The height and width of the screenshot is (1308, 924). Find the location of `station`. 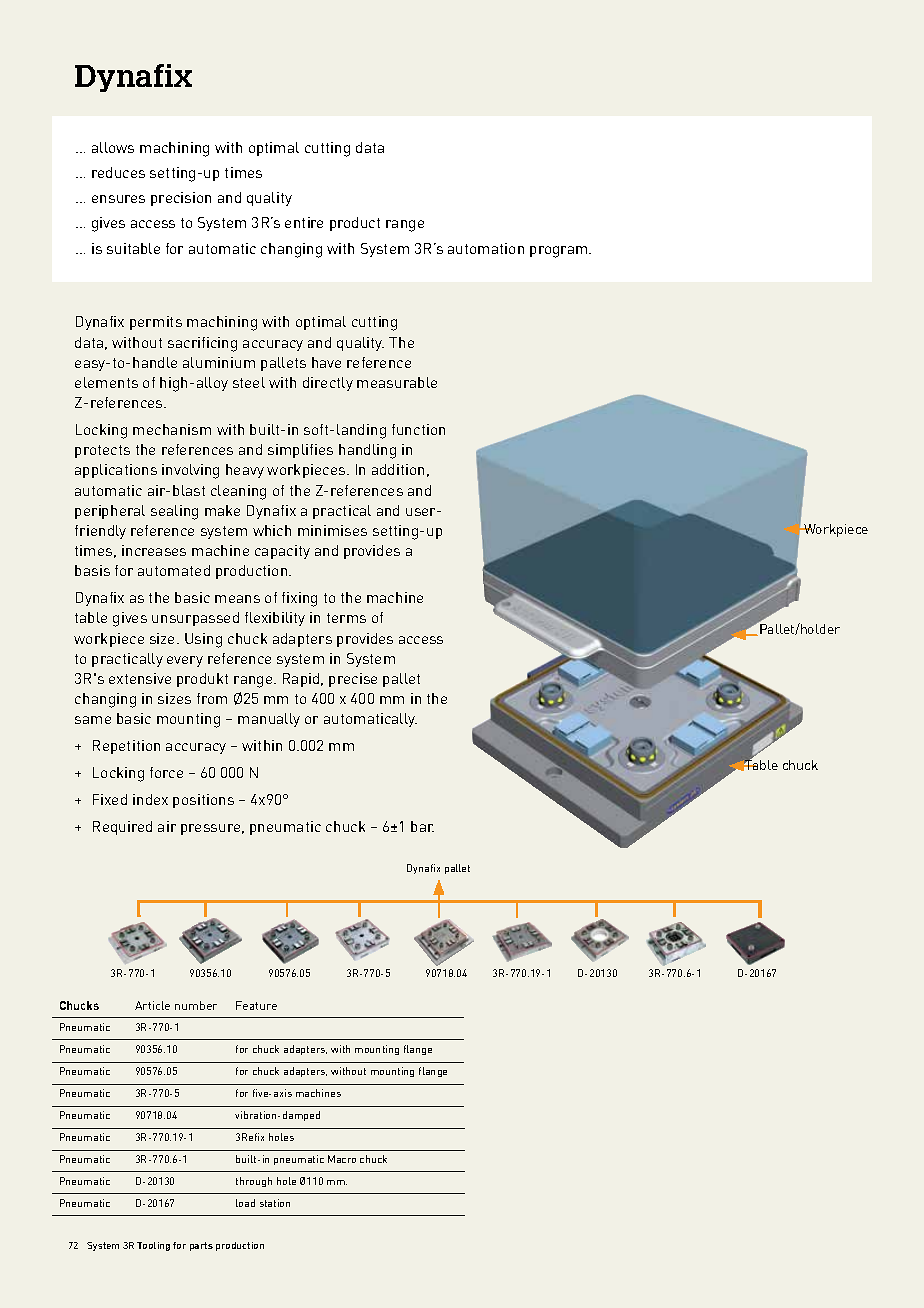

station is located at coordinates (275, 1203).
